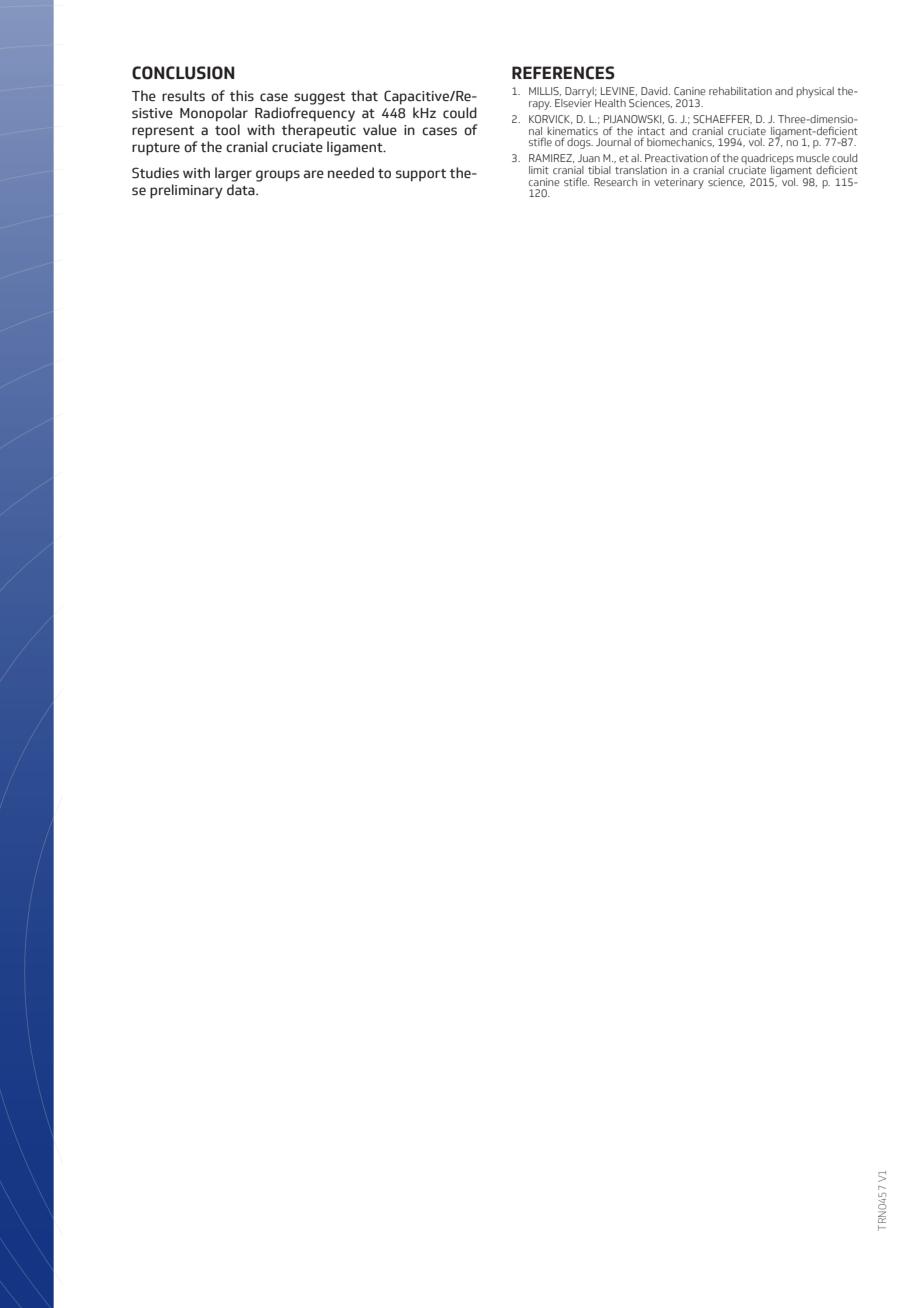 The width and height of the screenshot is (924, 1308). What do you see at coordinates (183, 73) in the screenshot?
I see `CONCLUSION` at bounding box center [183, 73].
